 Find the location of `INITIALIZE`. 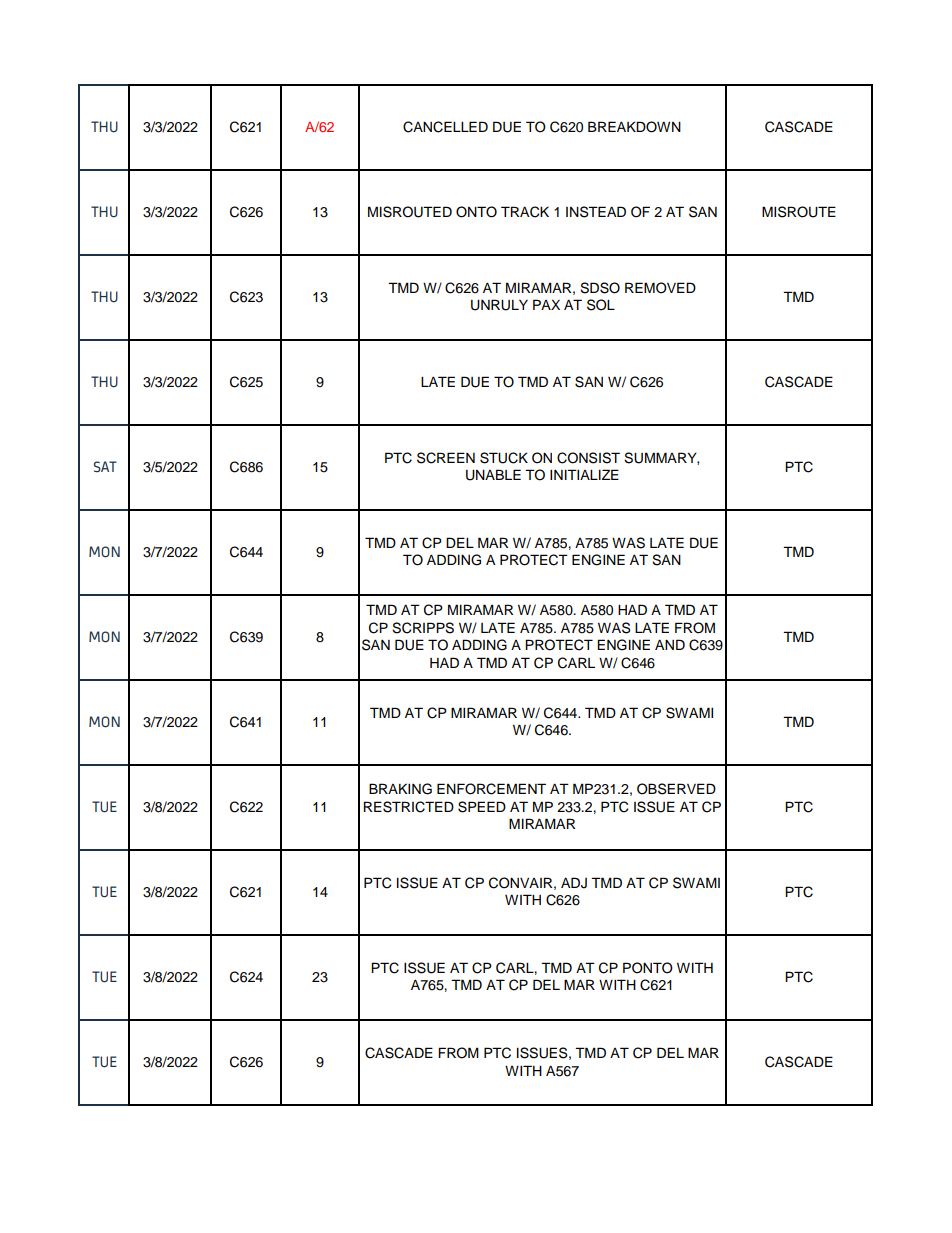

INITIALIZE is located at coordinates (584, 474).
